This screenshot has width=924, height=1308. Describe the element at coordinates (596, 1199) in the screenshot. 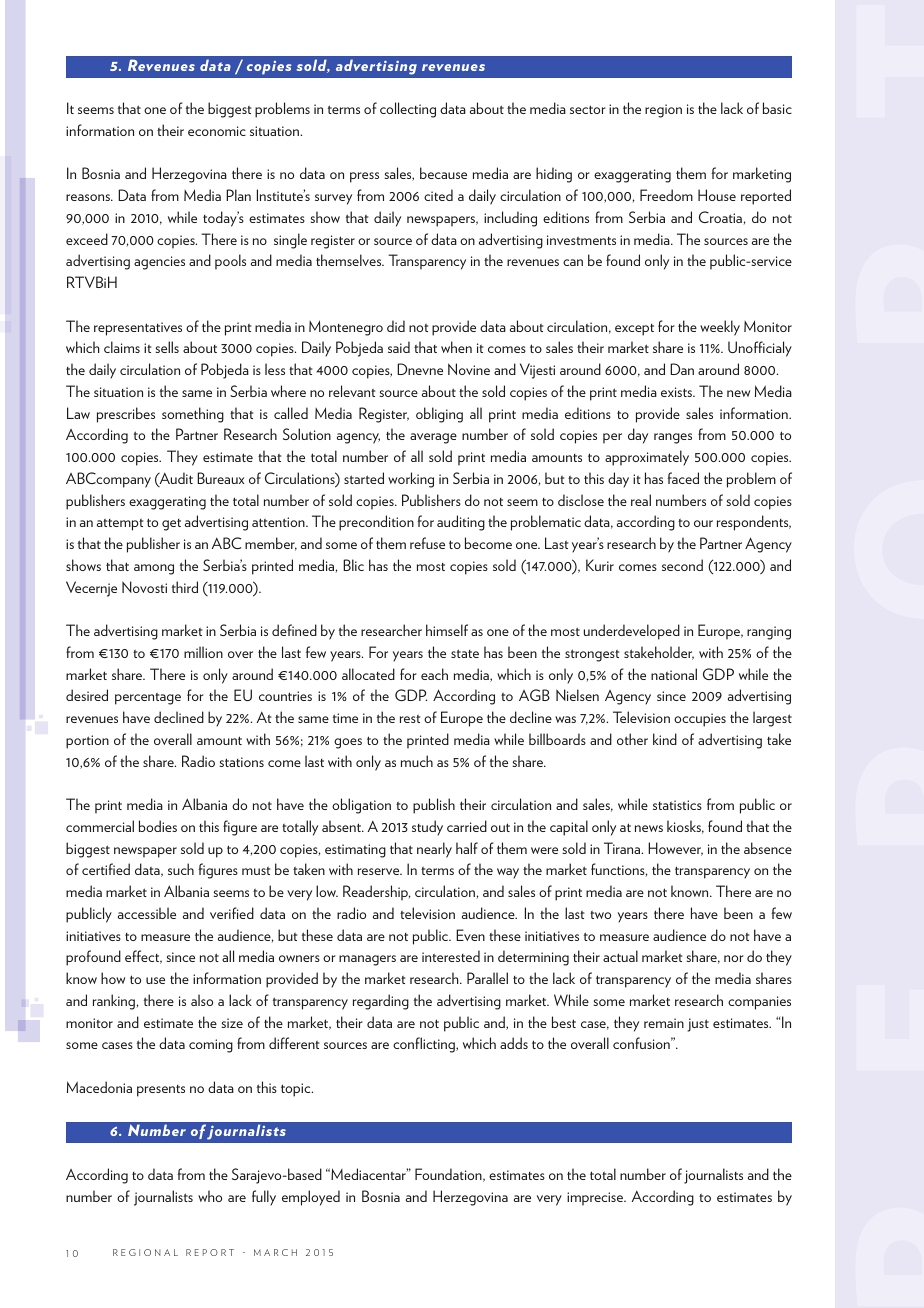

I see `imprecise` at that location.
